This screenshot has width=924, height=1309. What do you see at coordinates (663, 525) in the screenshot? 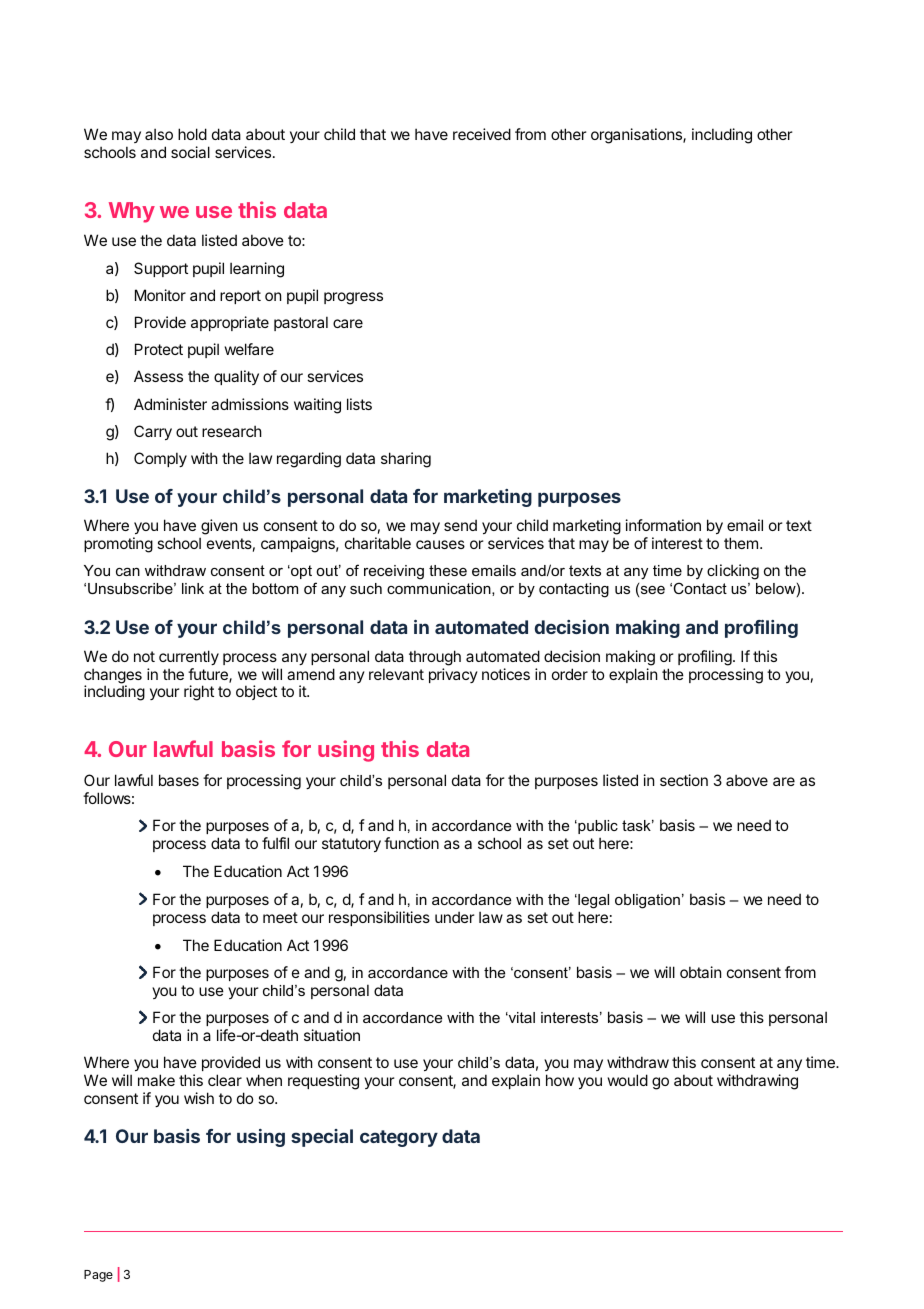
I see `information` at bounding box center [663, 525].
